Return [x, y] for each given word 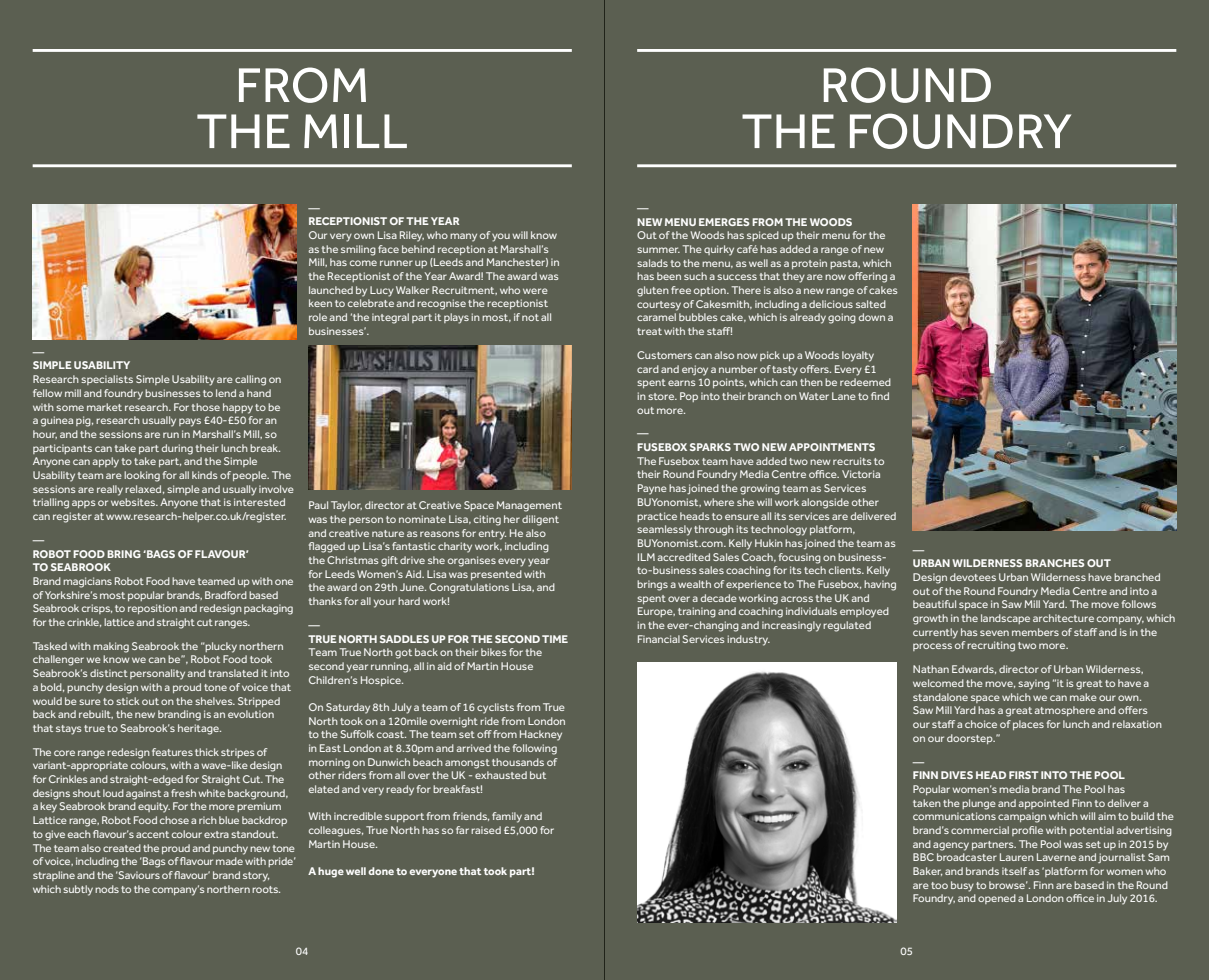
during [177, 449]
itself [1015, 871]
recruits [852, 461]
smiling [358, 250]
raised [486, 830]
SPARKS [710, 447]
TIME [555, 639]
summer [658, 250]
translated [233, 673]
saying [1034, 684]
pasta [845, 264]
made [229, 861]
